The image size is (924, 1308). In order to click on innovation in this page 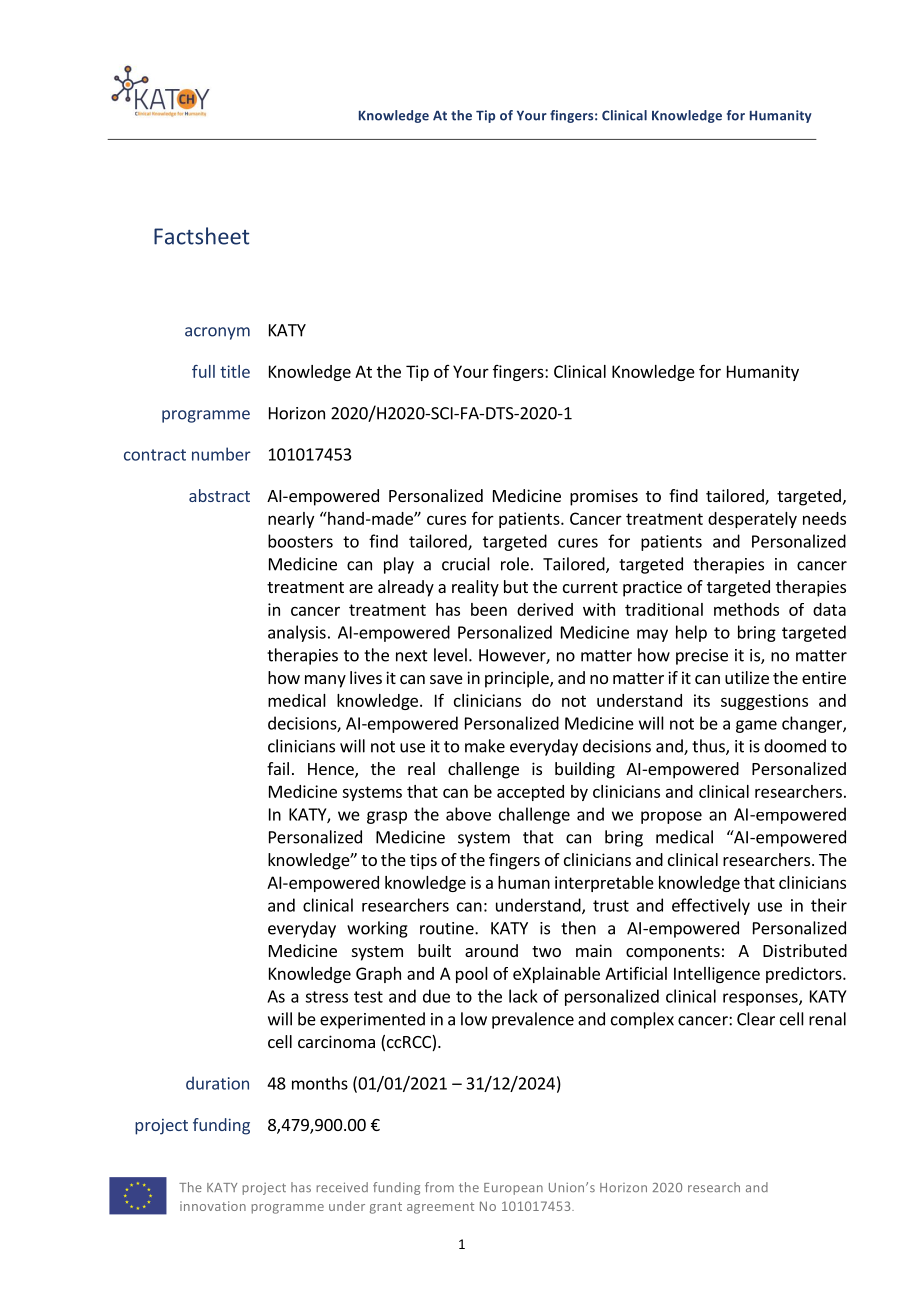, I will do `click(213, 1206)`.
